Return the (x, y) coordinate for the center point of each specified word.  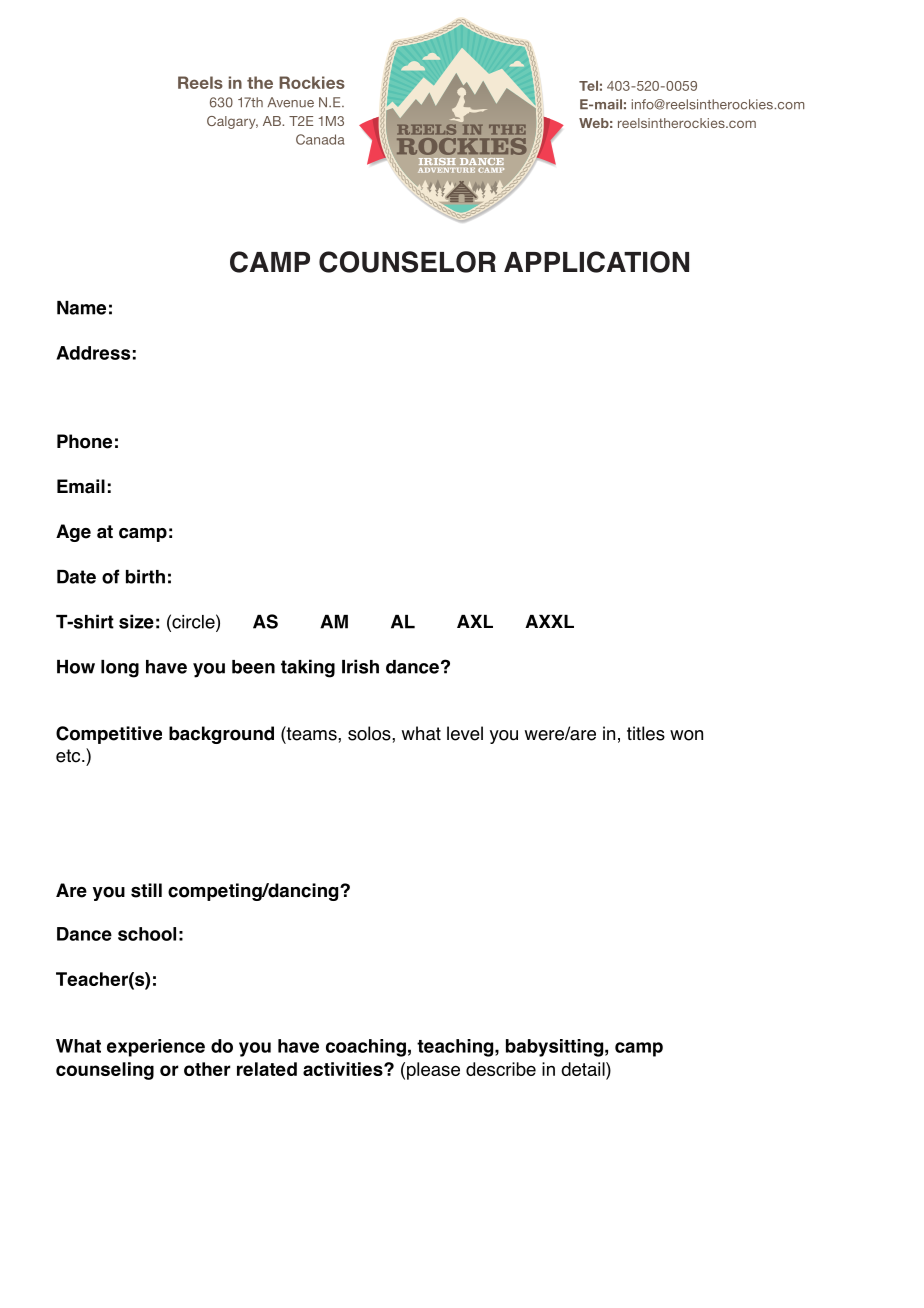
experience (156, 1048)
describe (501, 1069)
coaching (366, 1048)
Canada (320, 139)
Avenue (291, 102)
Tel (588, 86)
